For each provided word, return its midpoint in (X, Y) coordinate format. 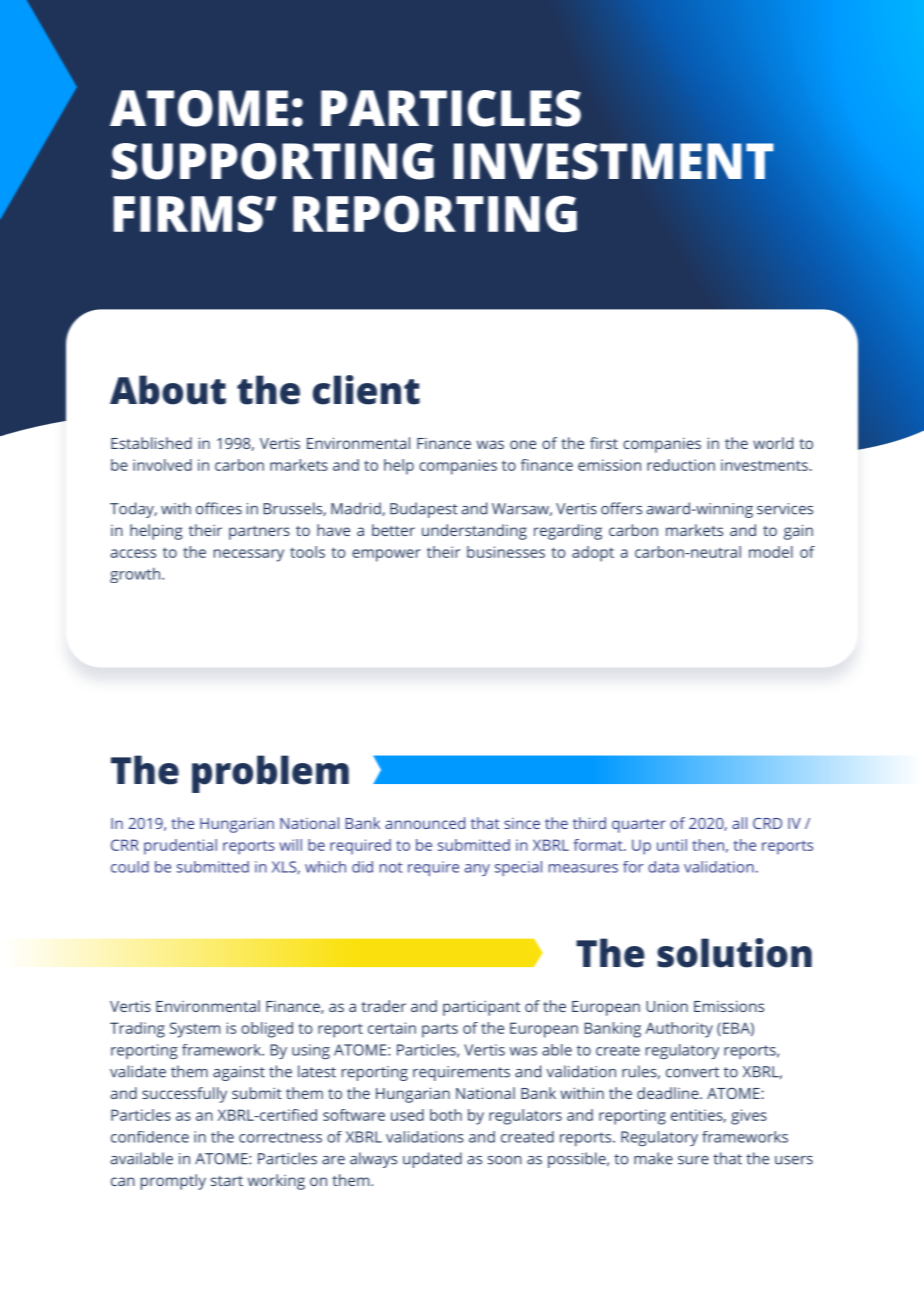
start (227, 1181)
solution (734, 953)
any (477, 870)
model (771, 552)
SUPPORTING (273, 161)
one (523, 444)
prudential (180, 847)
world (773, 443)
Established (151, 443)
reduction (681, 465)
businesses (506, 552)
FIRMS (188, 214)
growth (136, 575)
